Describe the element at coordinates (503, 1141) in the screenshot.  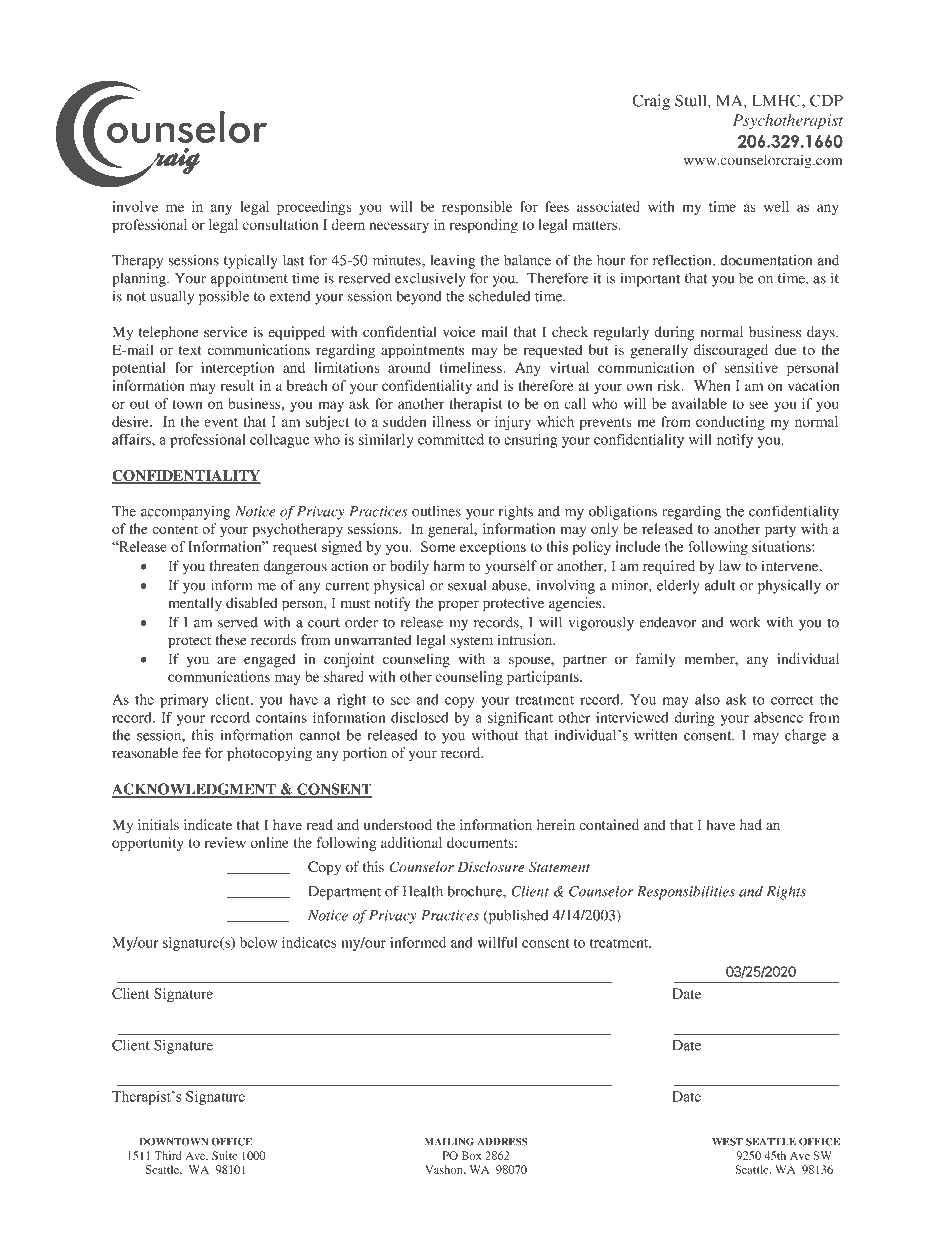
I see `ADDRESS` at that location.
